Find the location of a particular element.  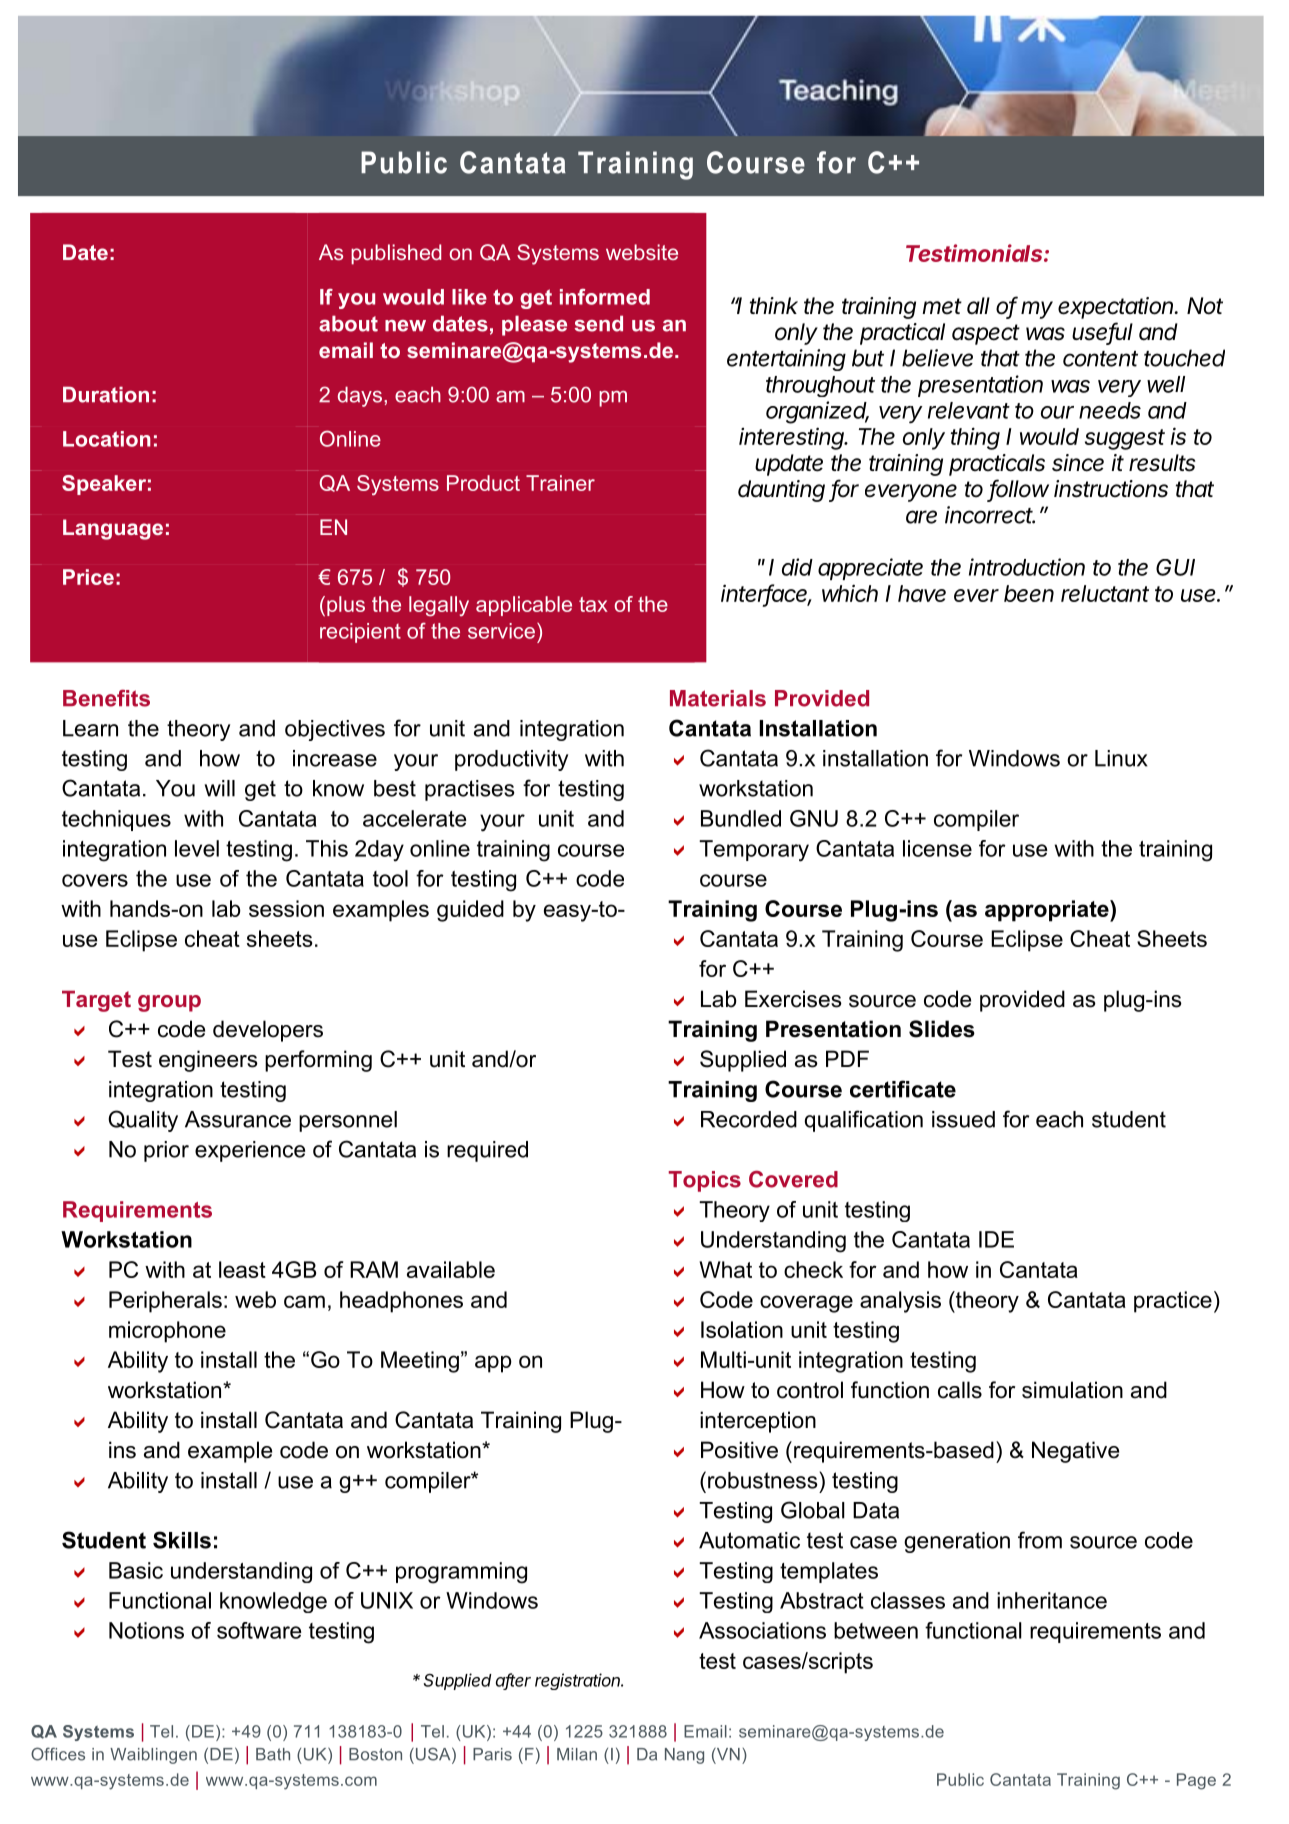

group is located at coordinates (169, 1003).
